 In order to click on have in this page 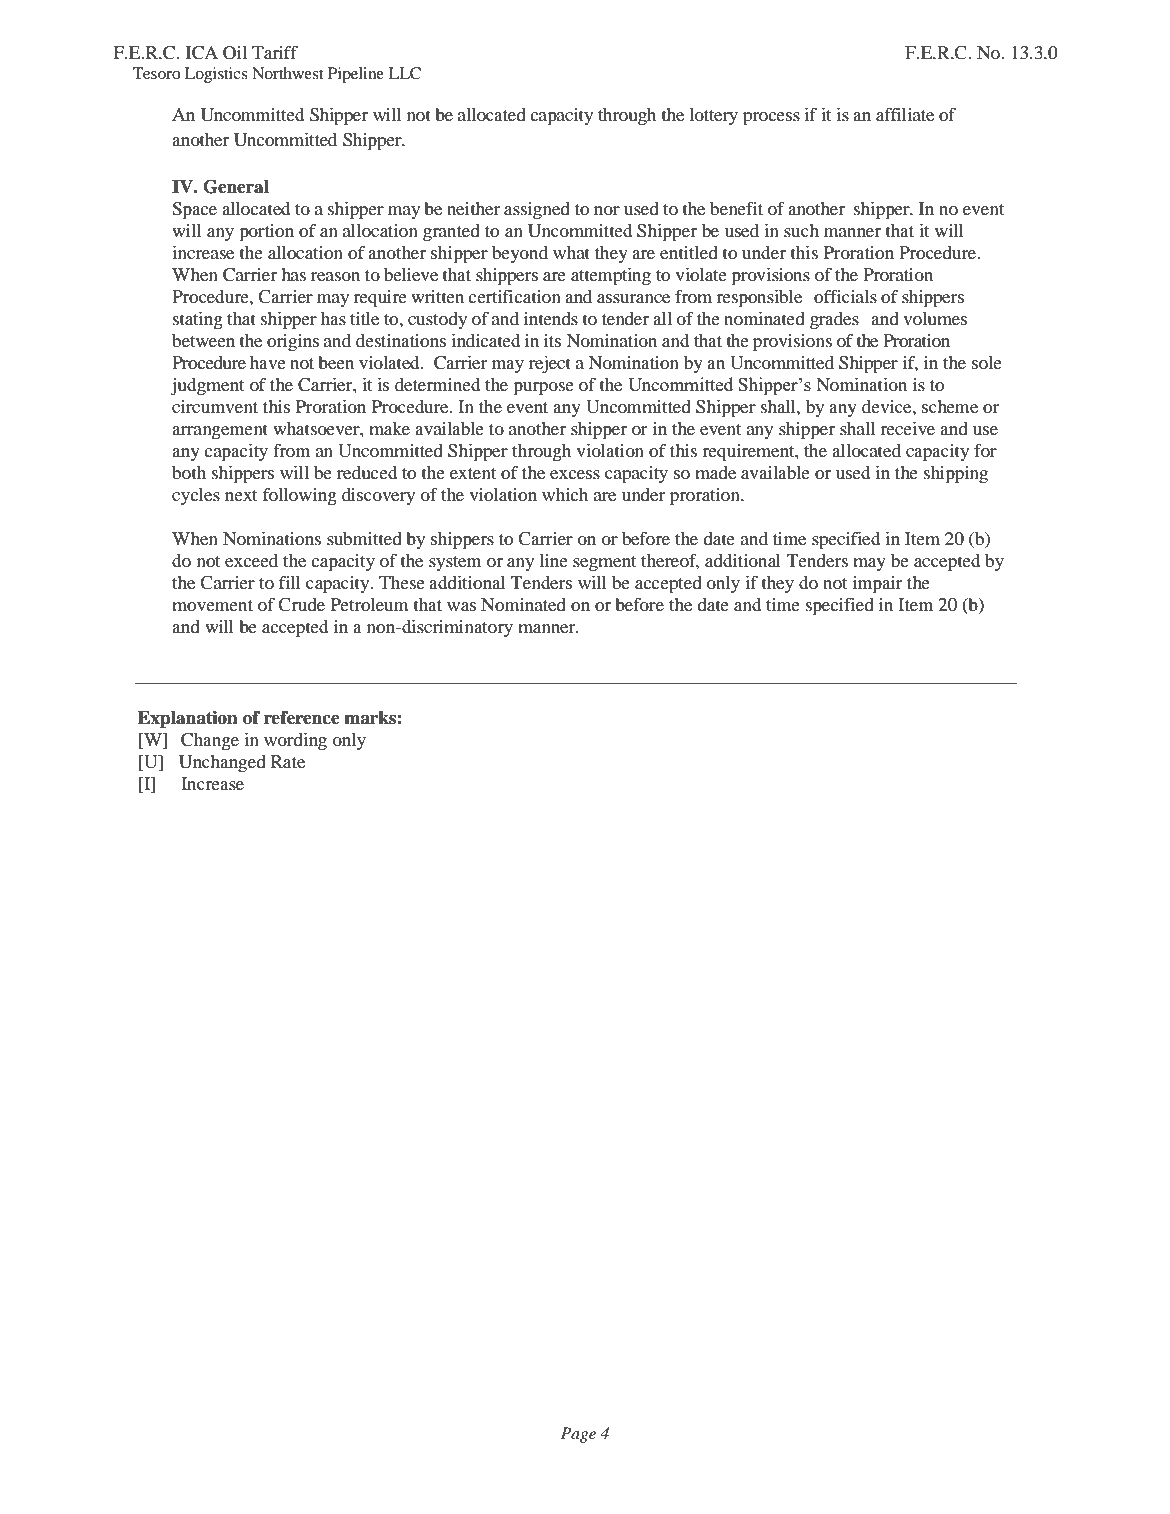, I will do `click(268, 362)`.
